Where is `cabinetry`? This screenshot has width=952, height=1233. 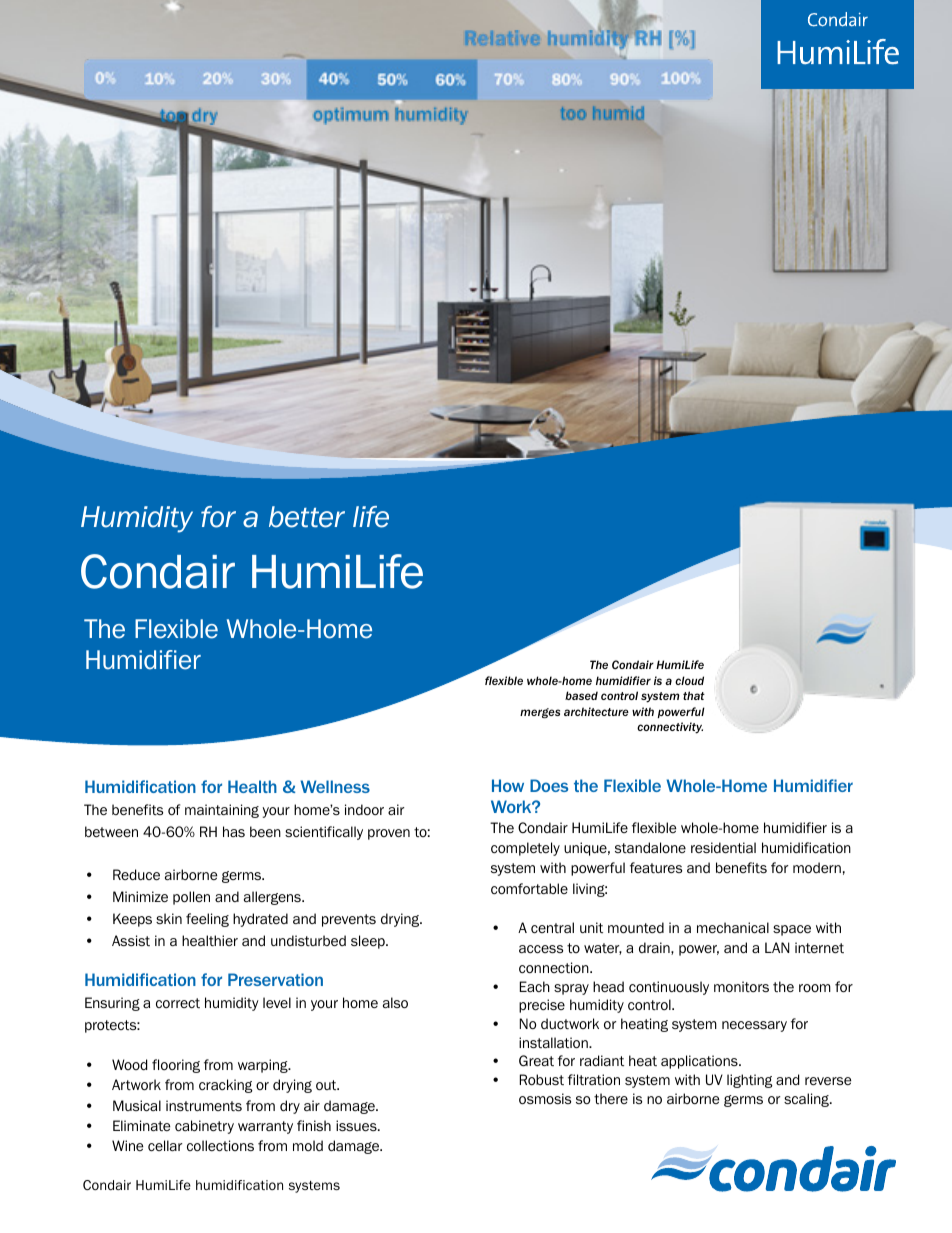 cabinetry is located at coordinates (204, 1127).
